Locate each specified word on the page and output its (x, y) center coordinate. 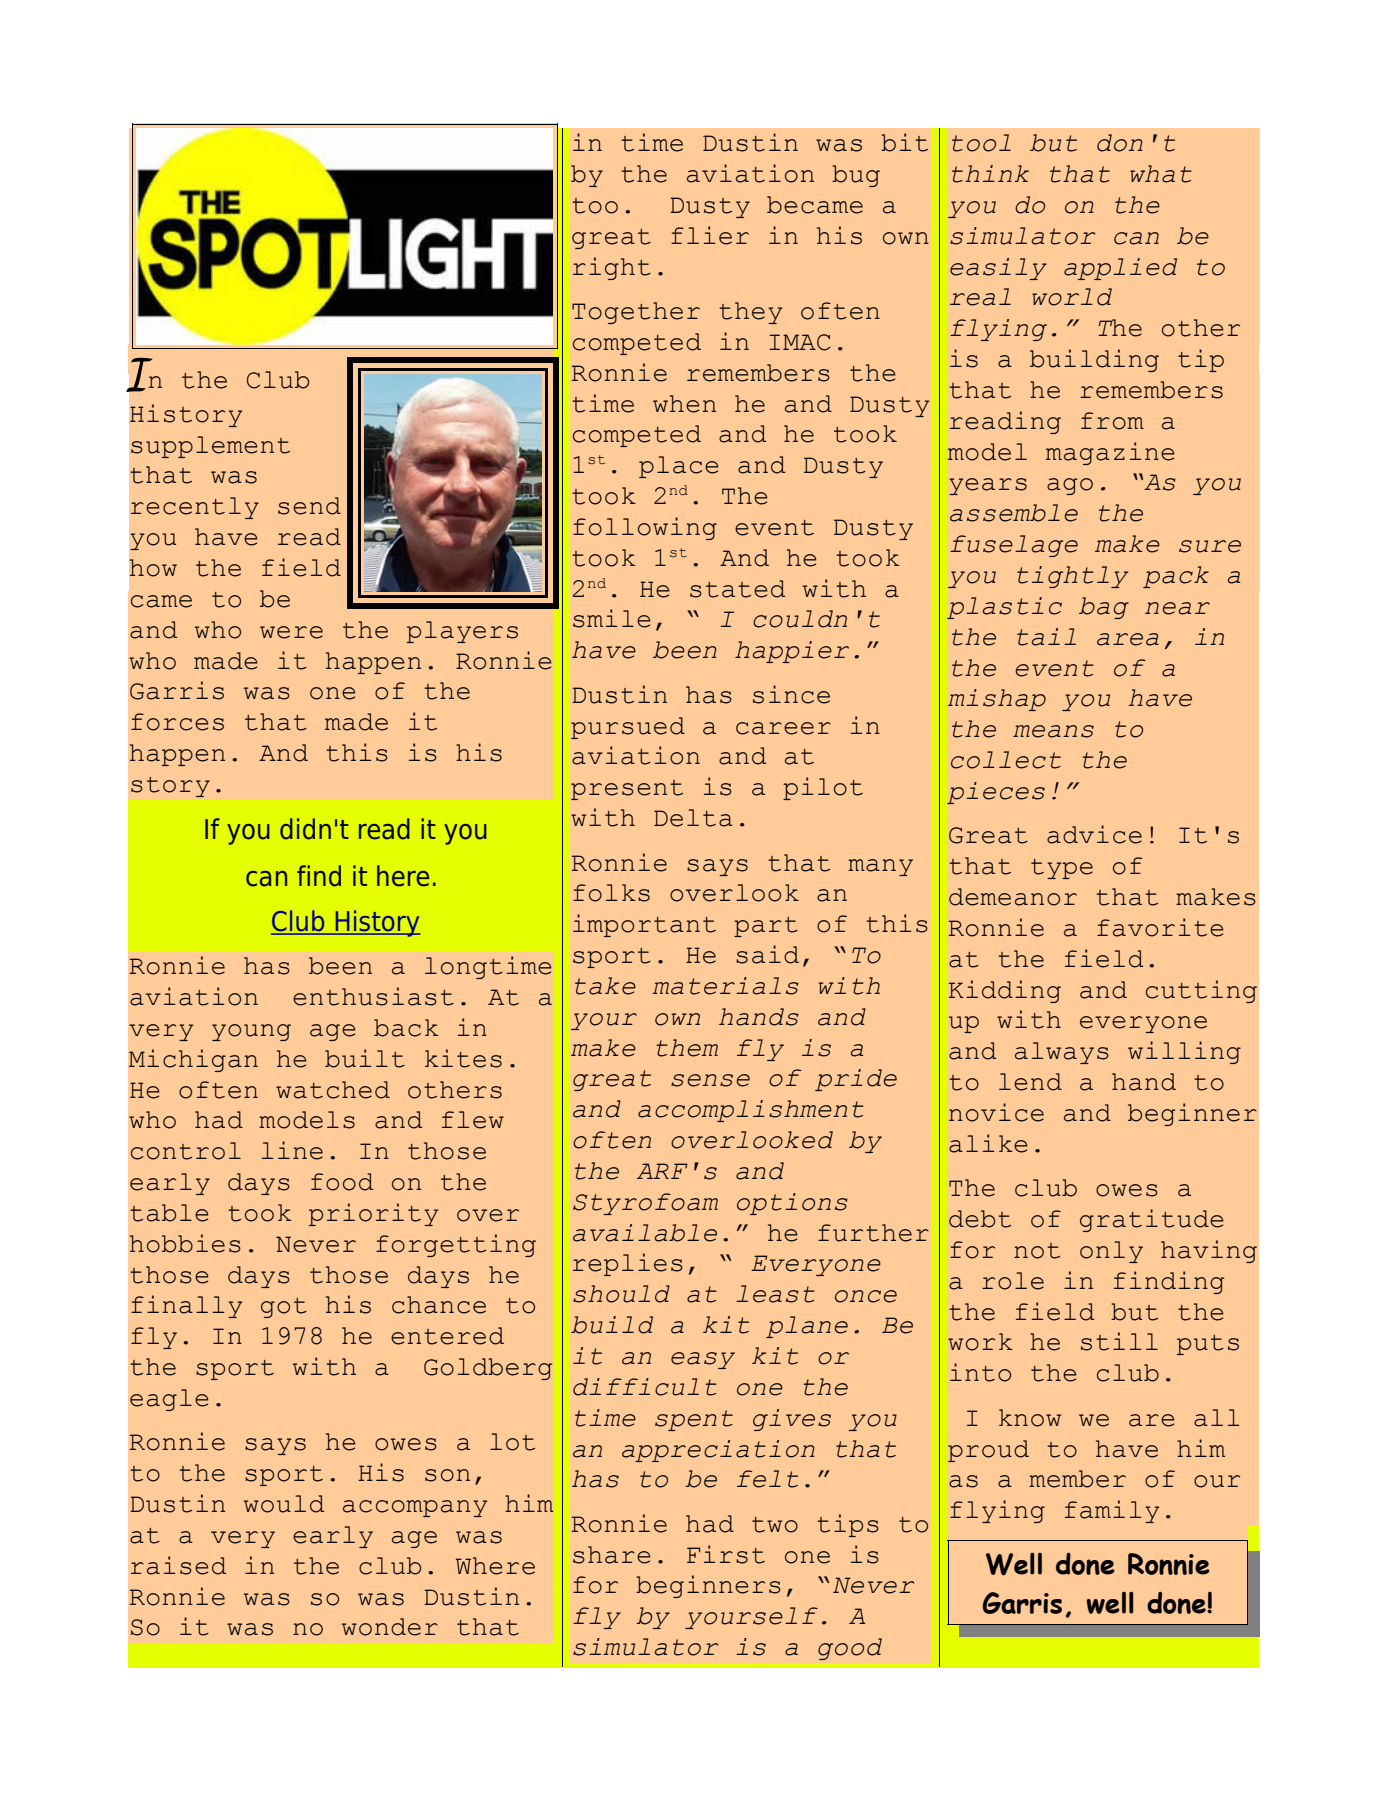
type (1062, 869)
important (644, 925)
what (1161, 174)
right (612, 268)
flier (710, 235)
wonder (390, 1627)
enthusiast (373, 996)
